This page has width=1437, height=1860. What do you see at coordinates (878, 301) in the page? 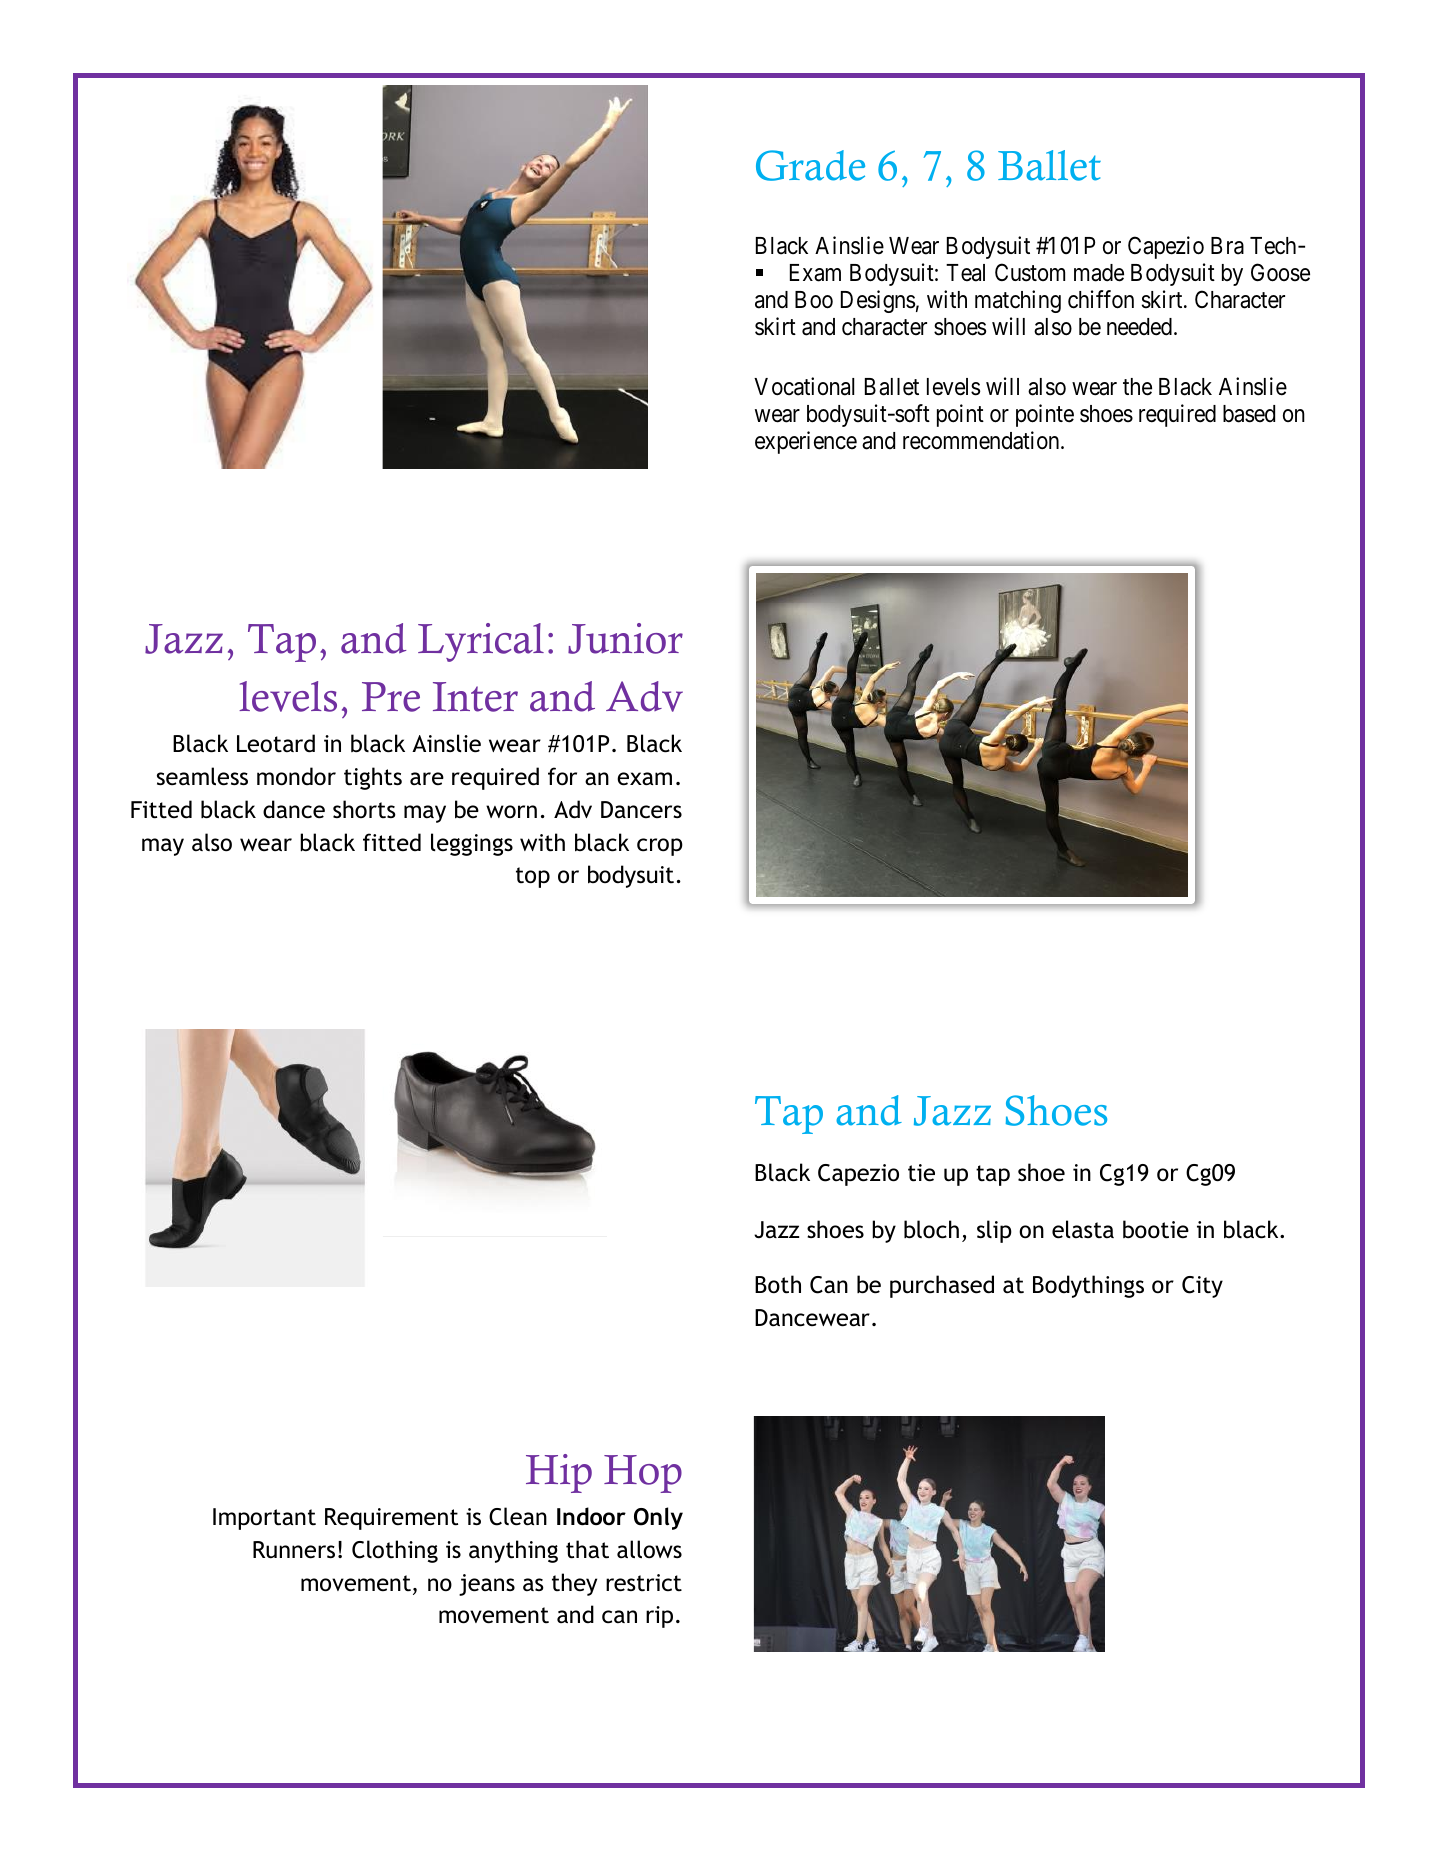
I see `Designs` at bounding box center [878, 301].
